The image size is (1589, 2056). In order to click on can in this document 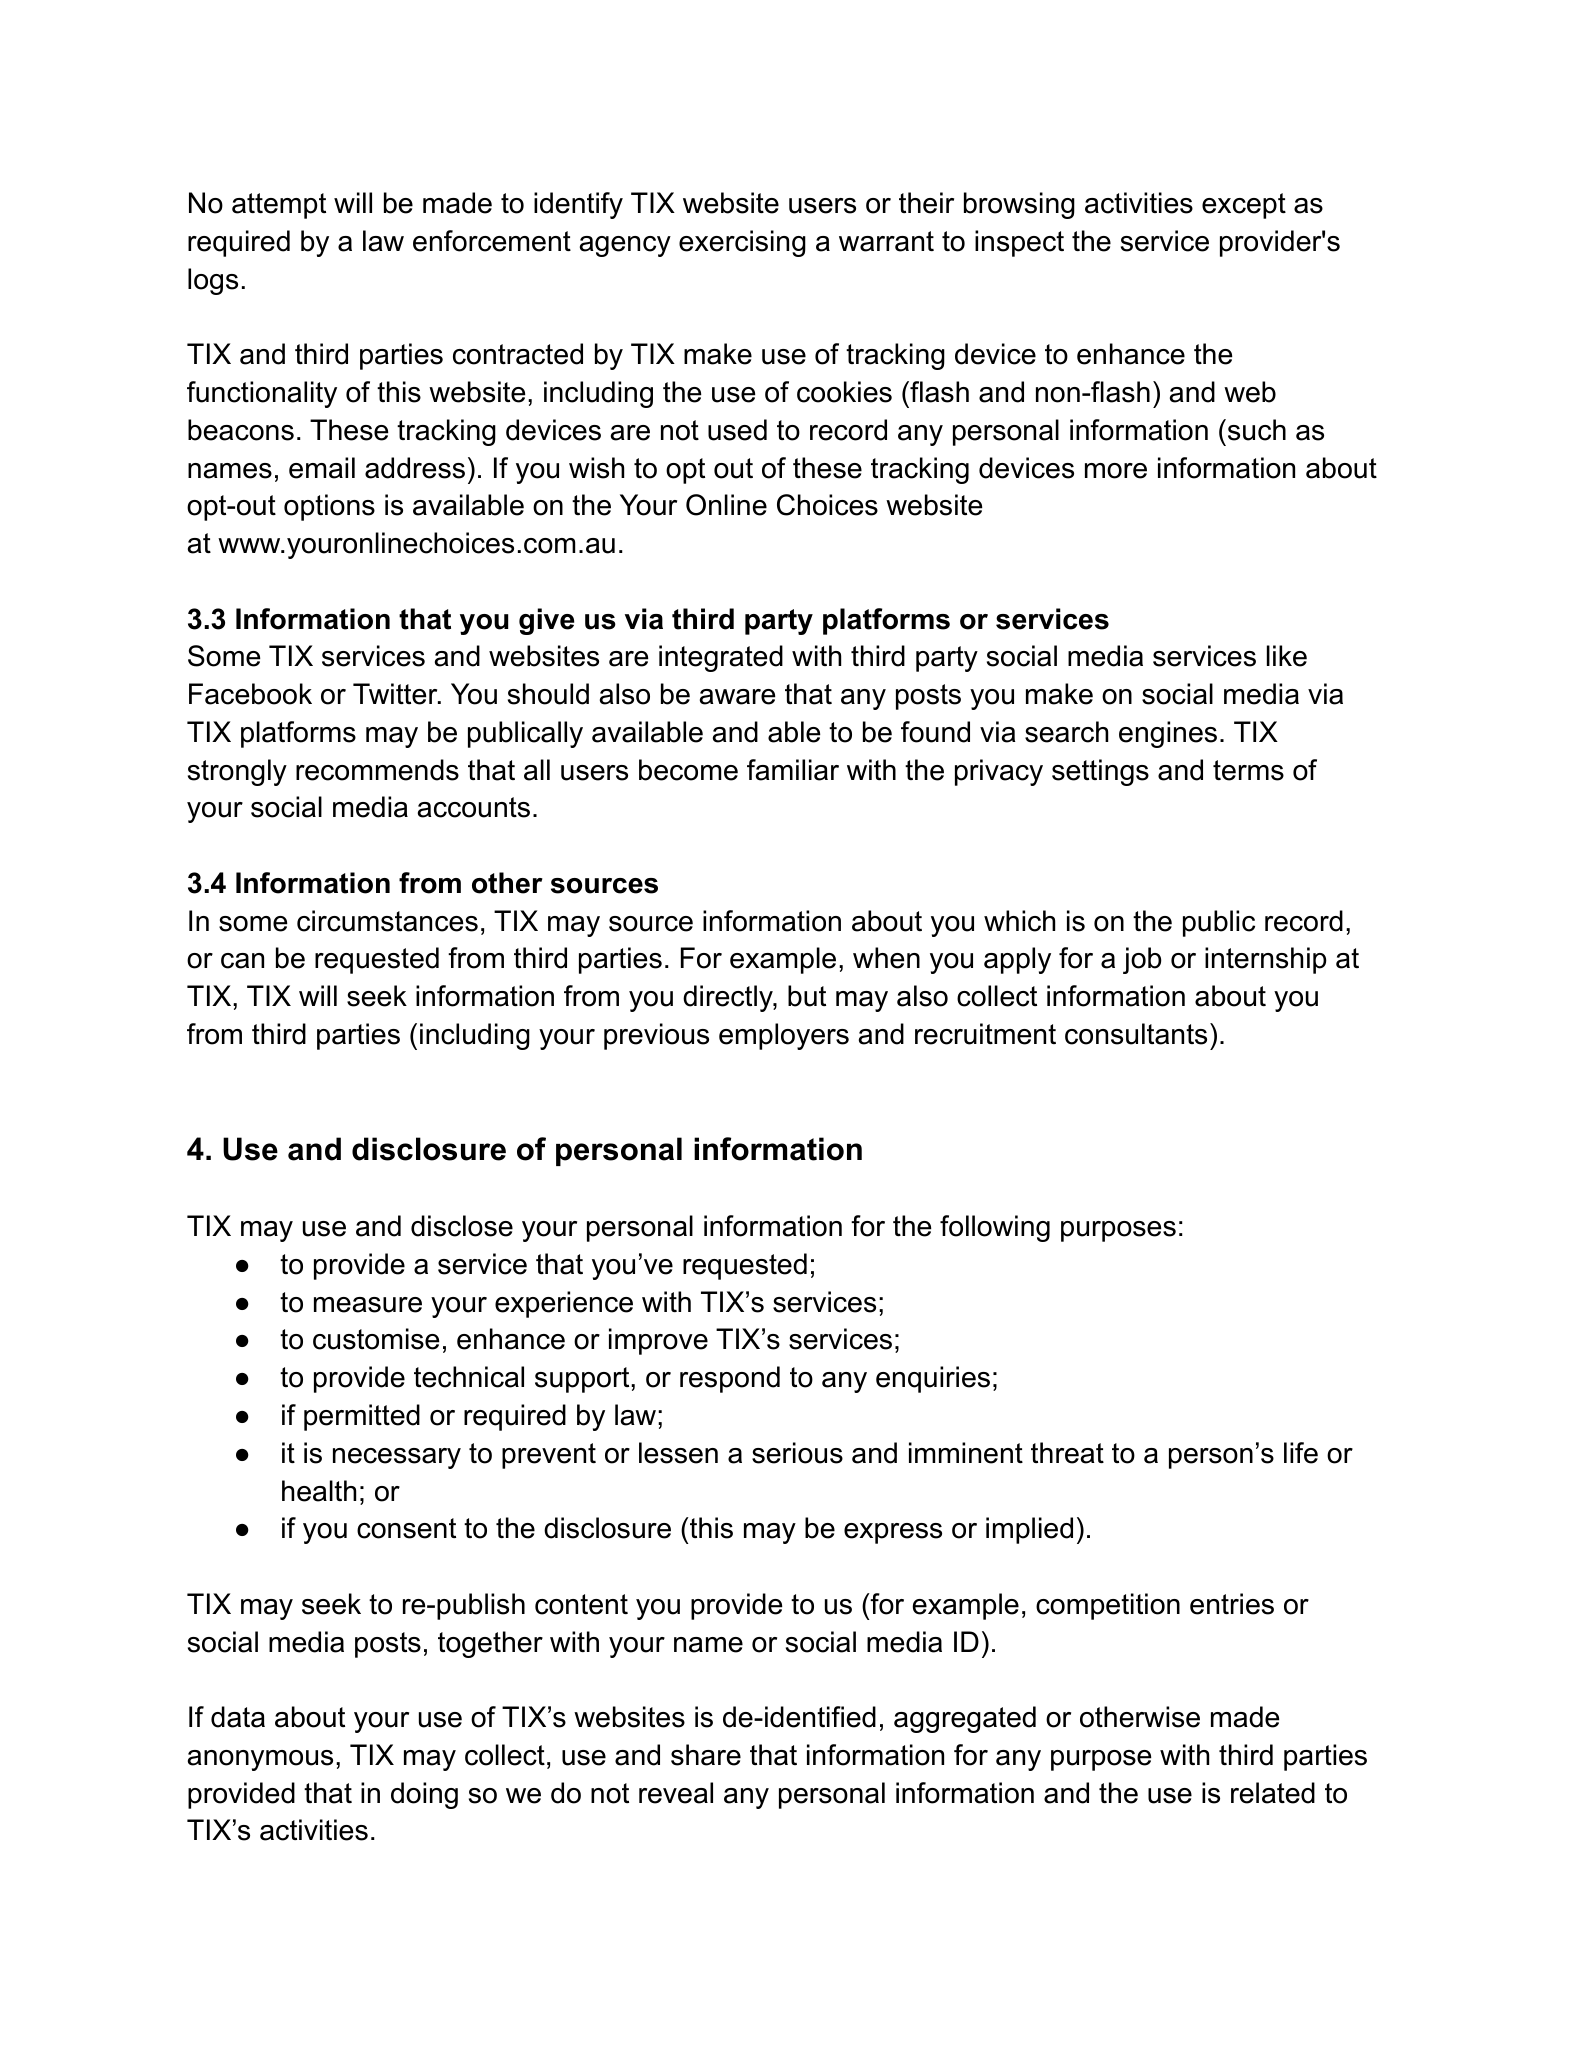, I will do `click(242, 961)`.
